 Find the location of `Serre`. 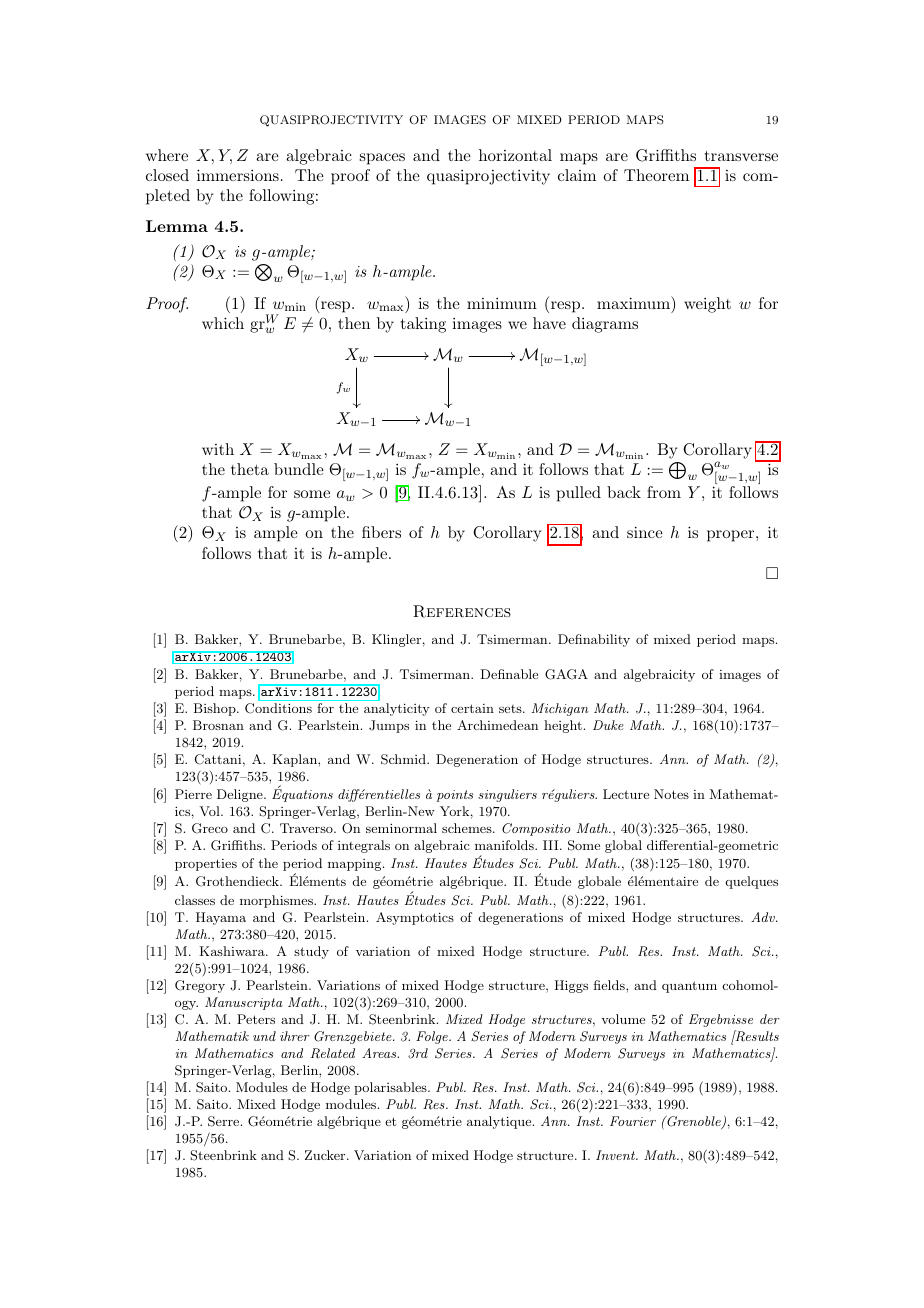

Serre is located at coordinates (225, 1121).
